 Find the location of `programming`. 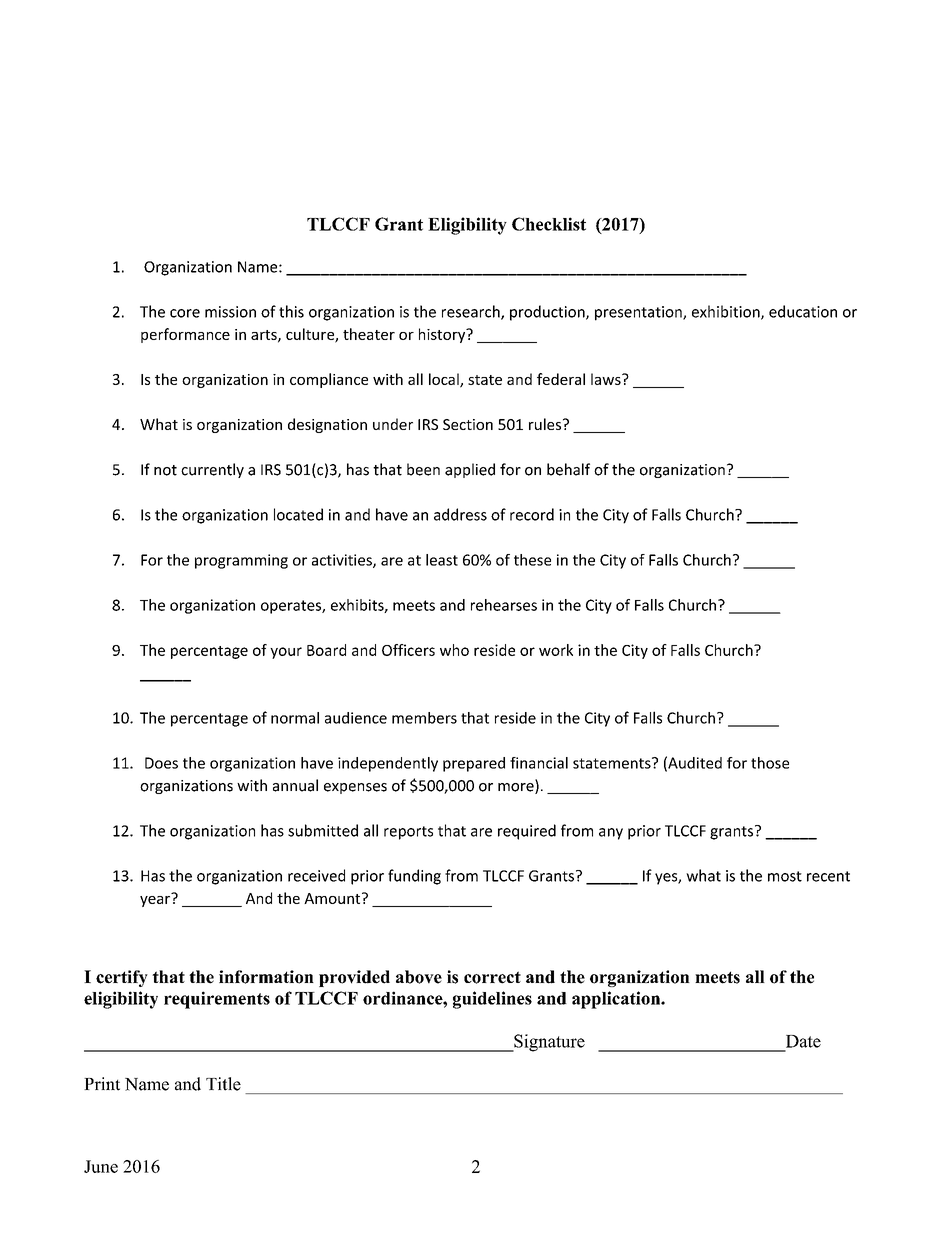

programming is located at coordinates (241, 561).
